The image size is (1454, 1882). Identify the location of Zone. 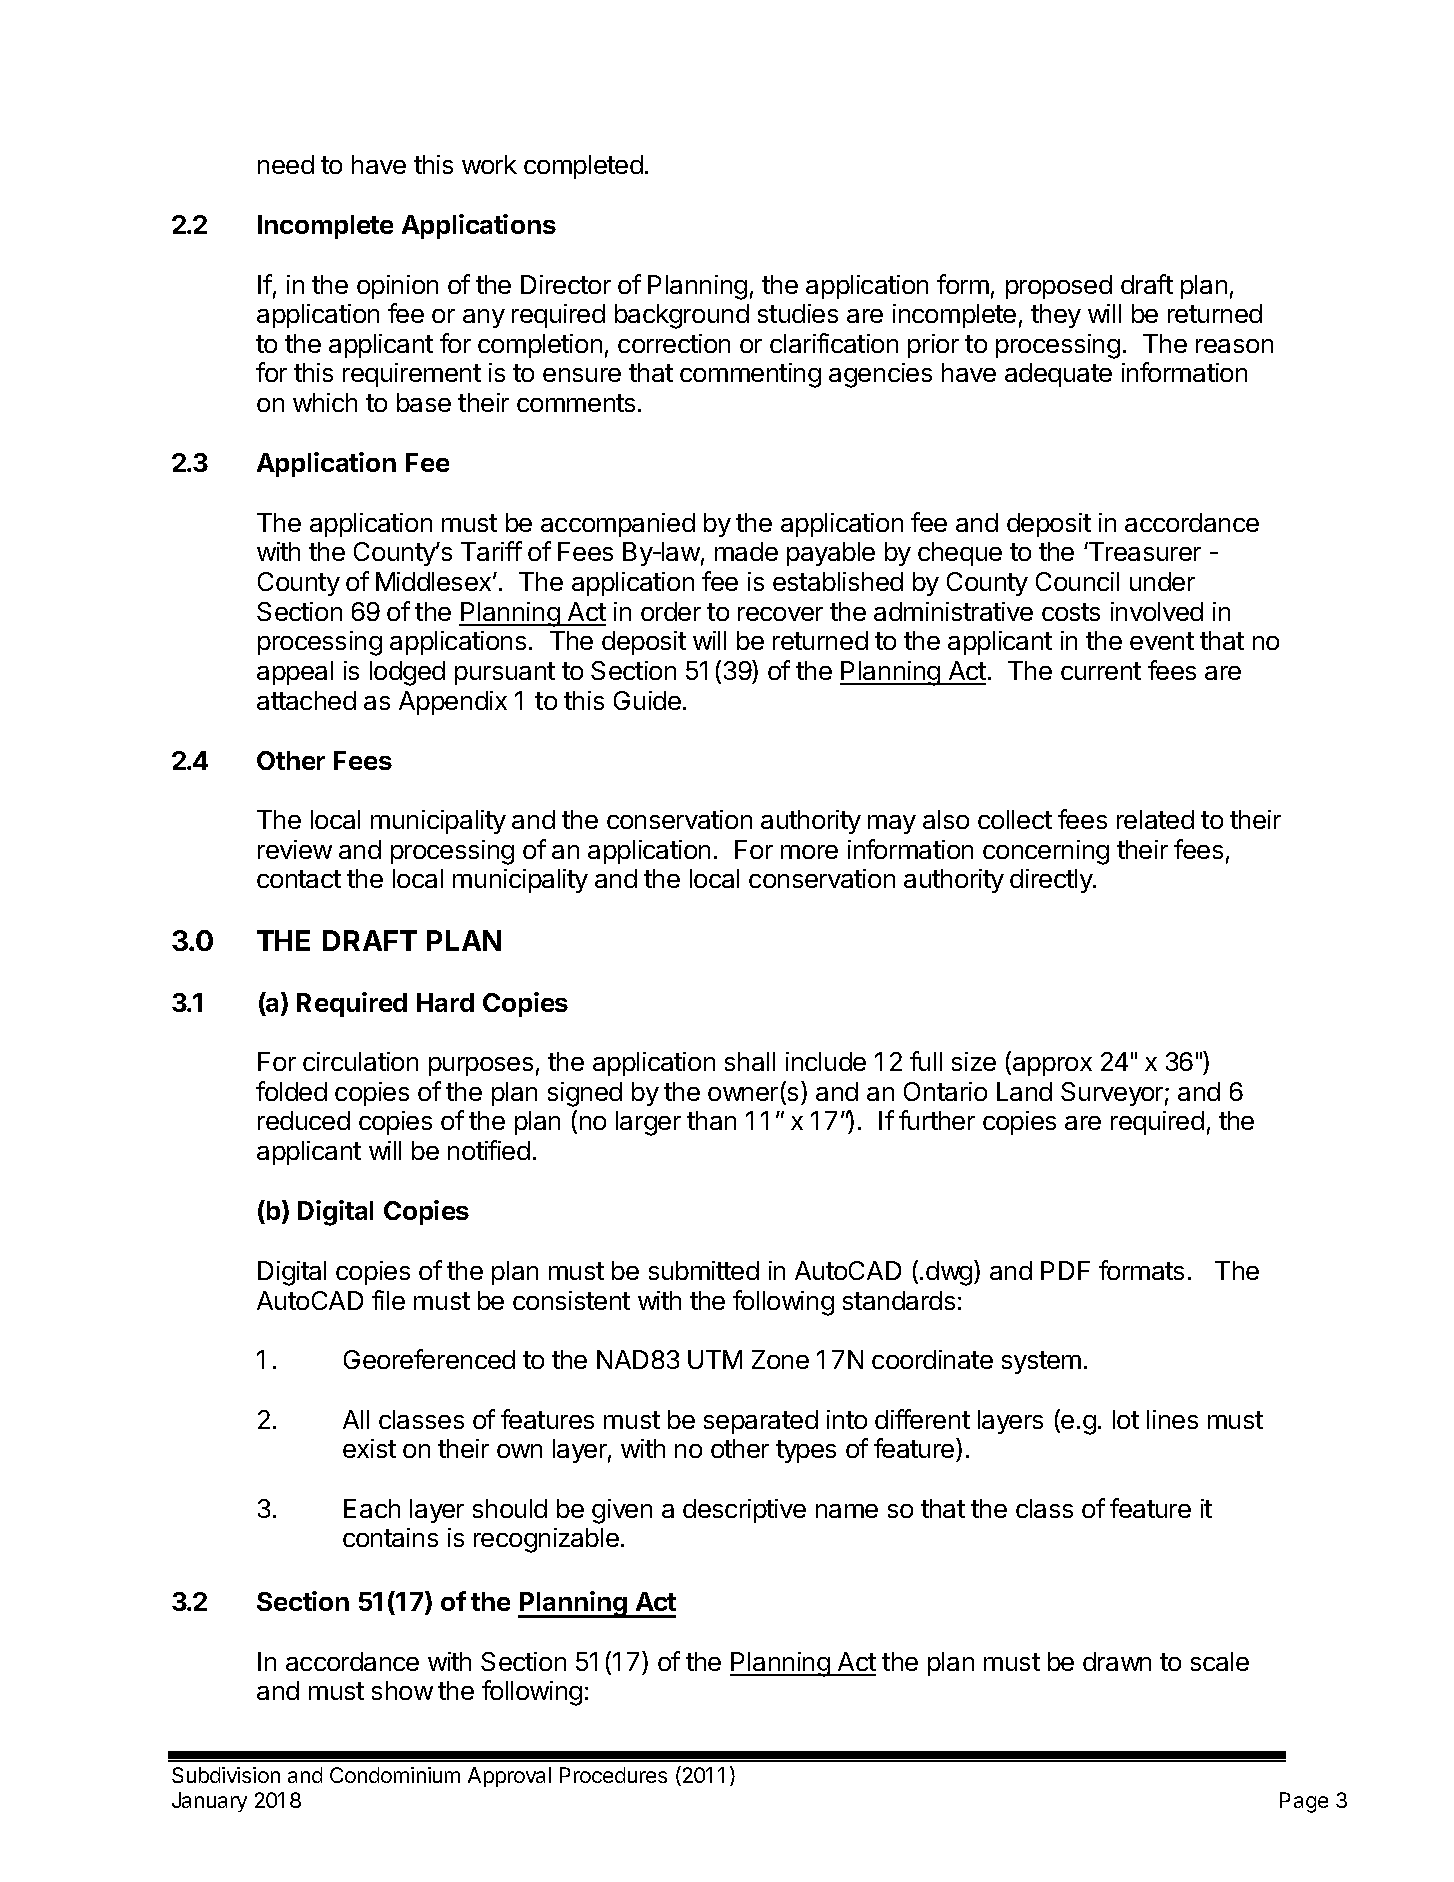
(780, 1359).
